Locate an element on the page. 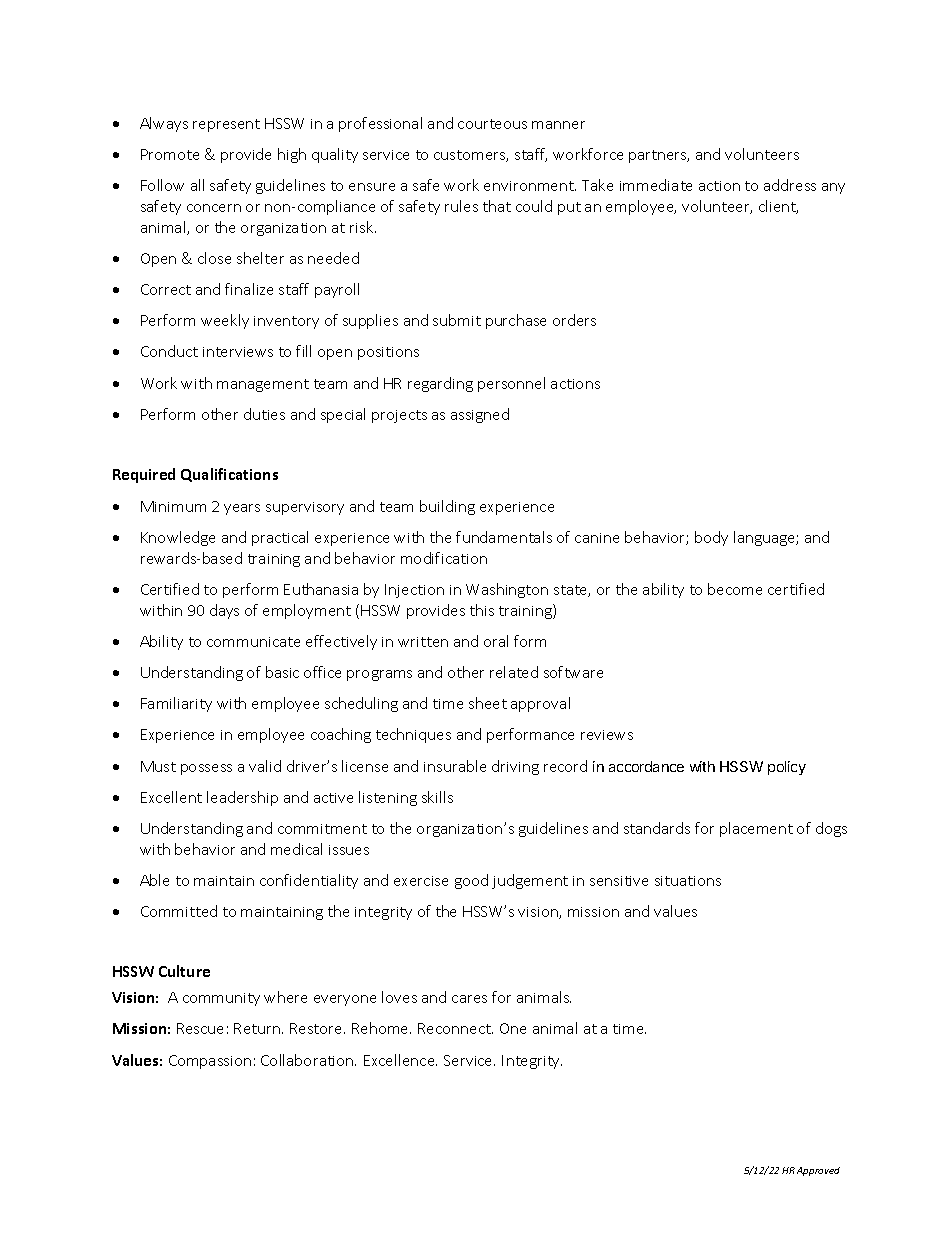  courteous is located at coordinates (492, 124).
